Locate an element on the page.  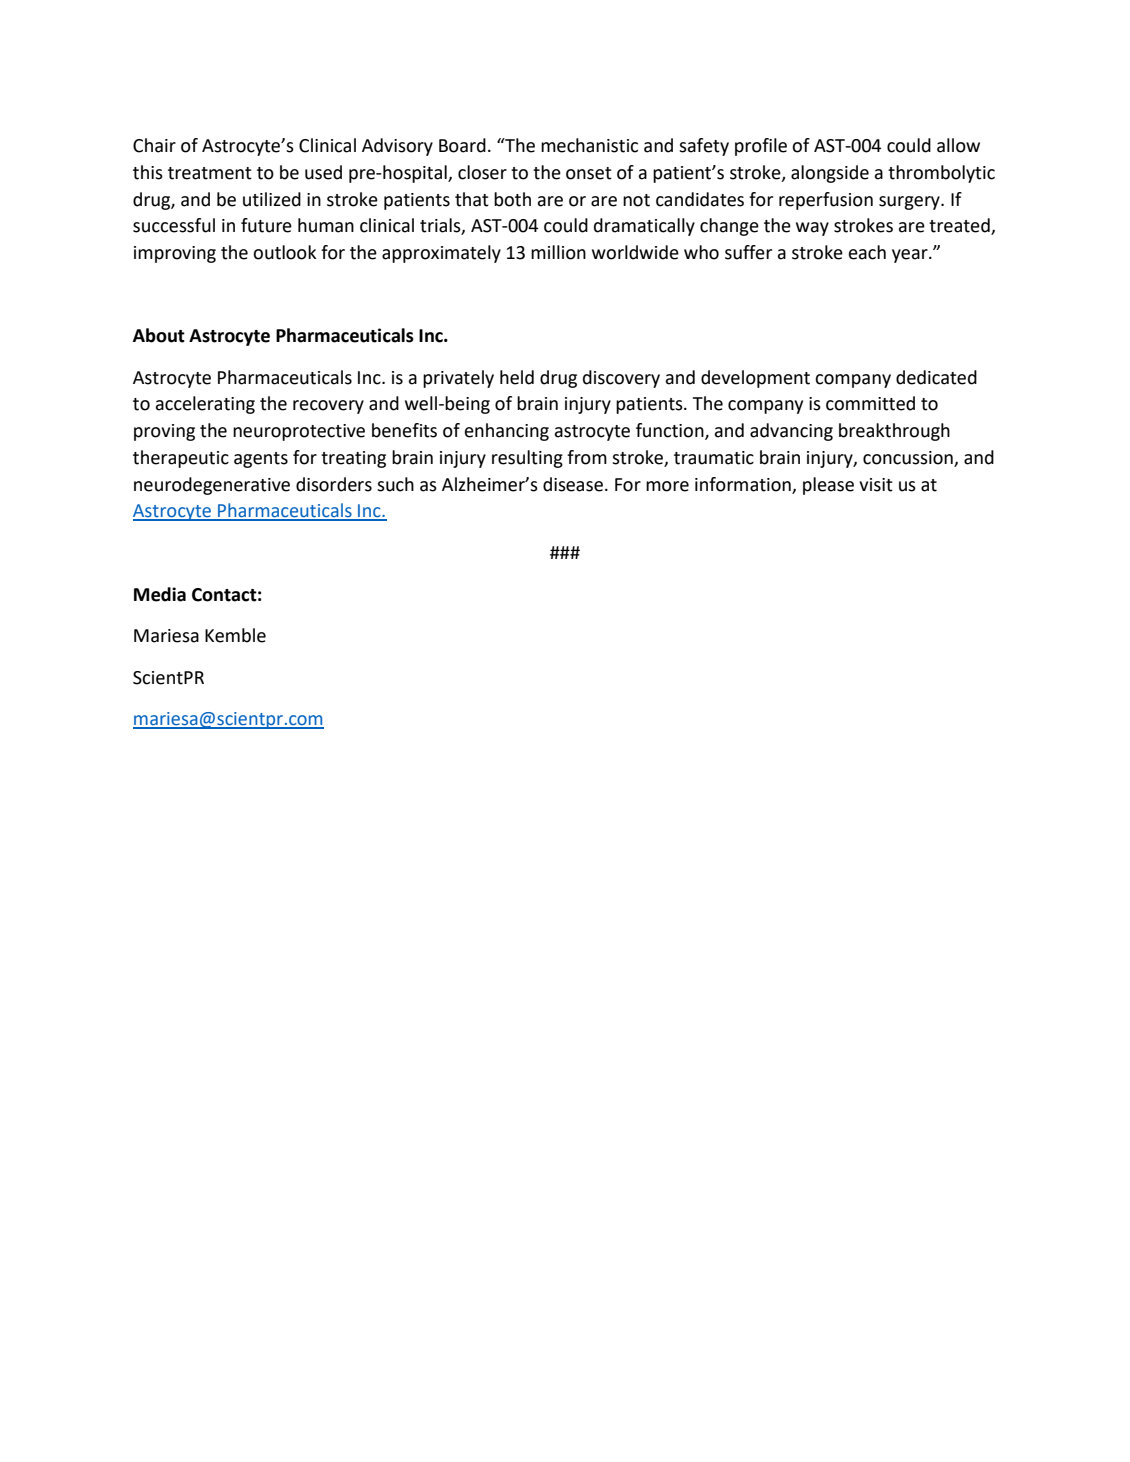
dedicated is located at coordinates (936, 377).
